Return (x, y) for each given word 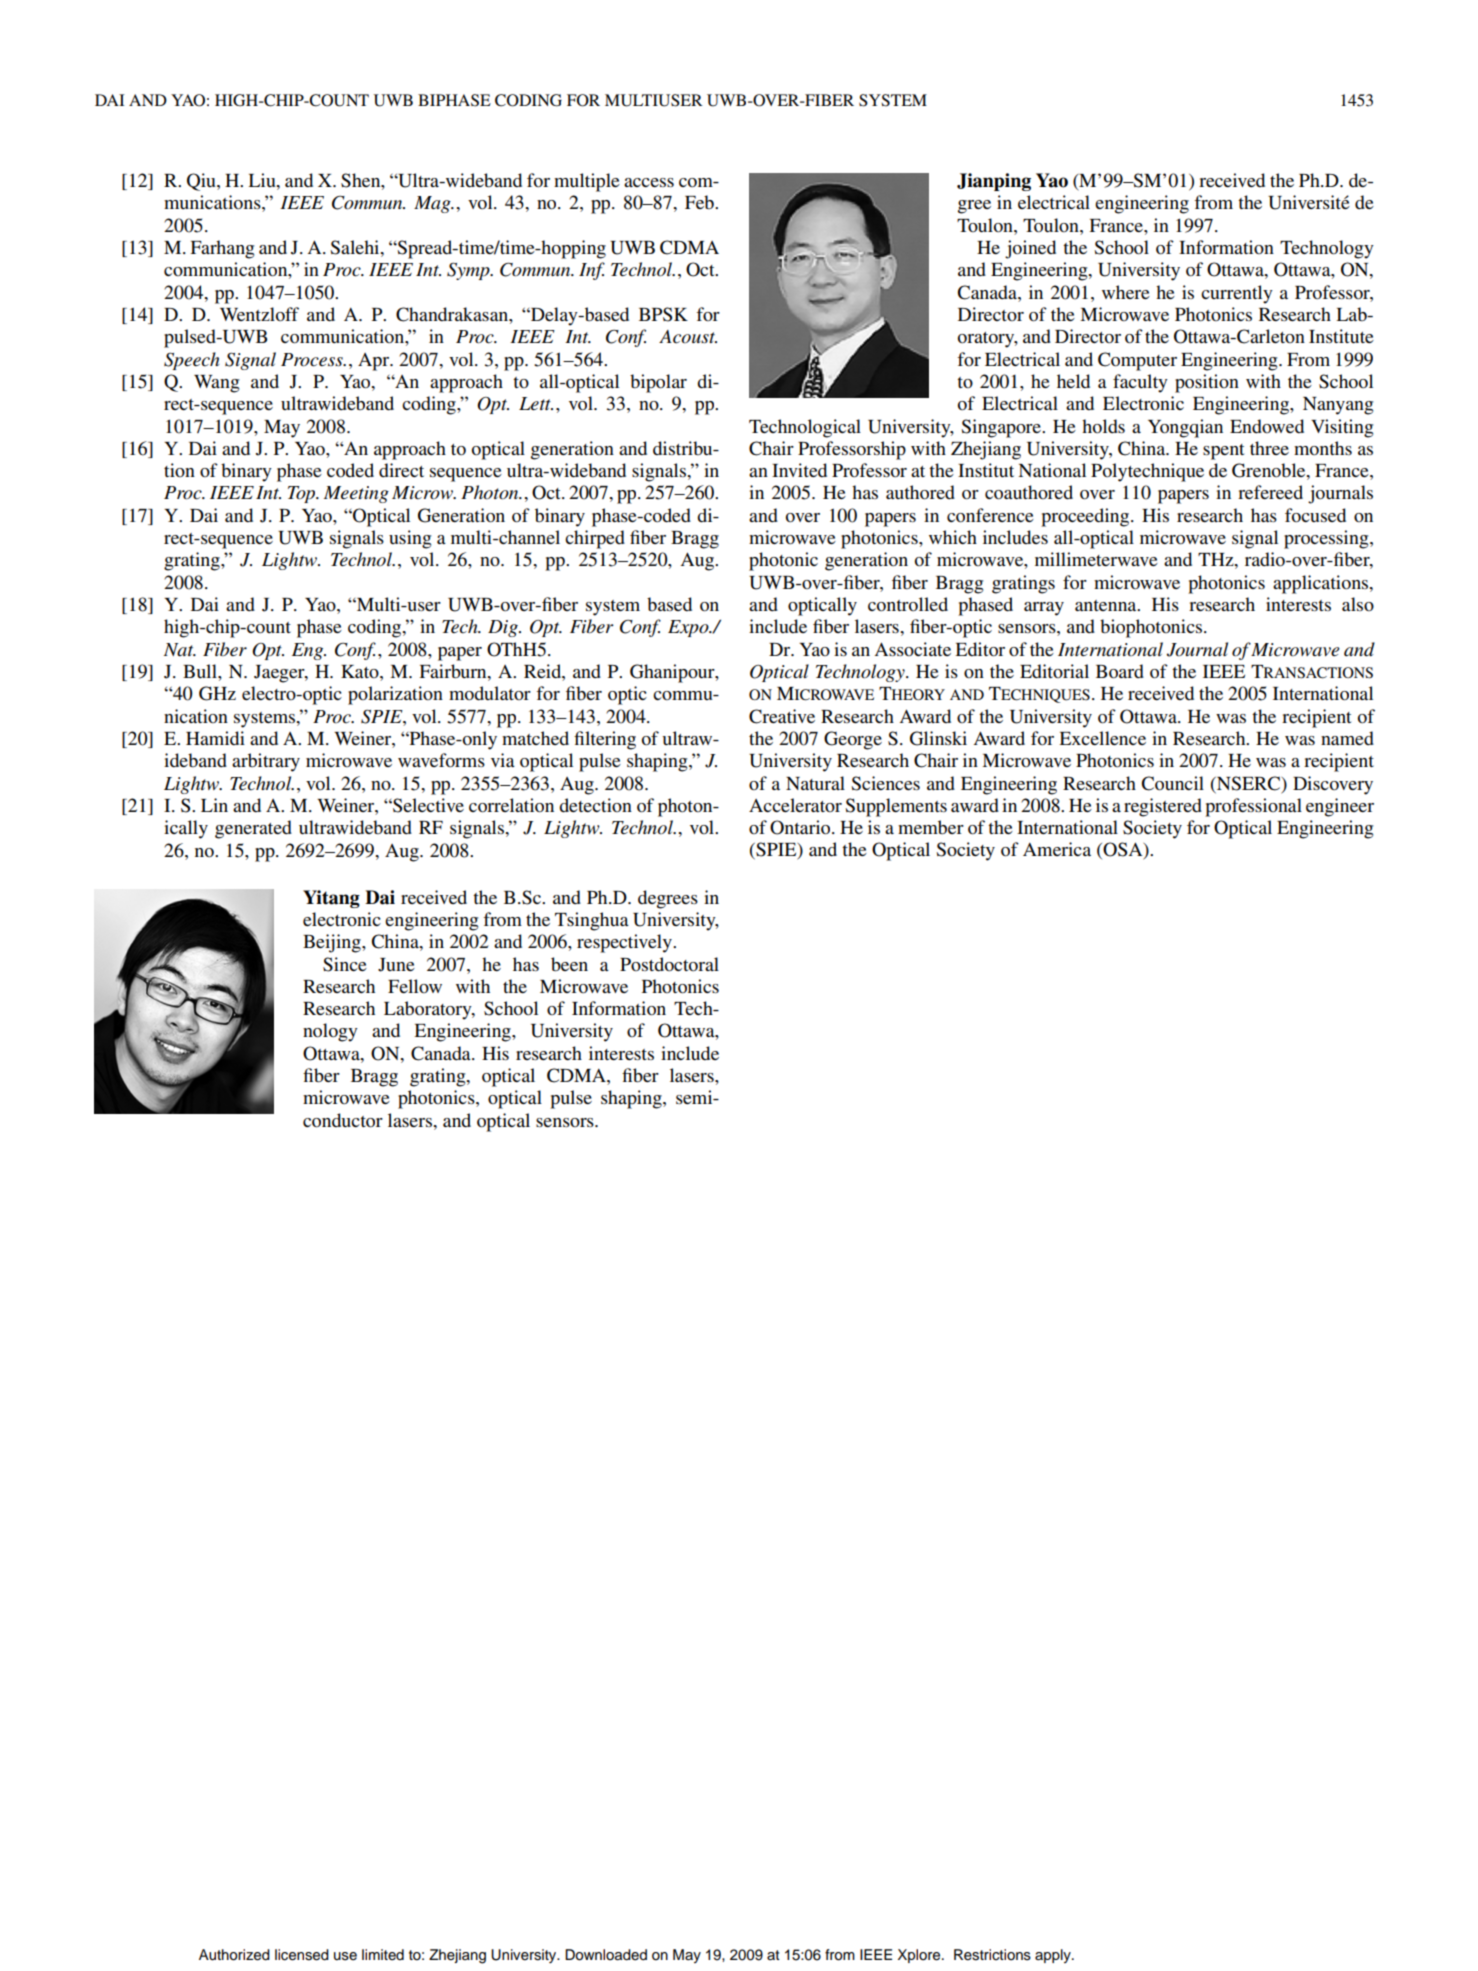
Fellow (415, 986)
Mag (433, 204)
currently (1237, 294)
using (410, 539)
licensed (302, 1955)
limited (383, 1954)
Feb (700, 202)
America (1057, 849)
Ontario (801, 827)
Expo (689, 628)
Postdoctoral (669, 964)
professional (1253, 807)
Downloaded (606, 1955)
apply (1054, 1956)
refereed (1270, 492)
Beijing (333, 943)
